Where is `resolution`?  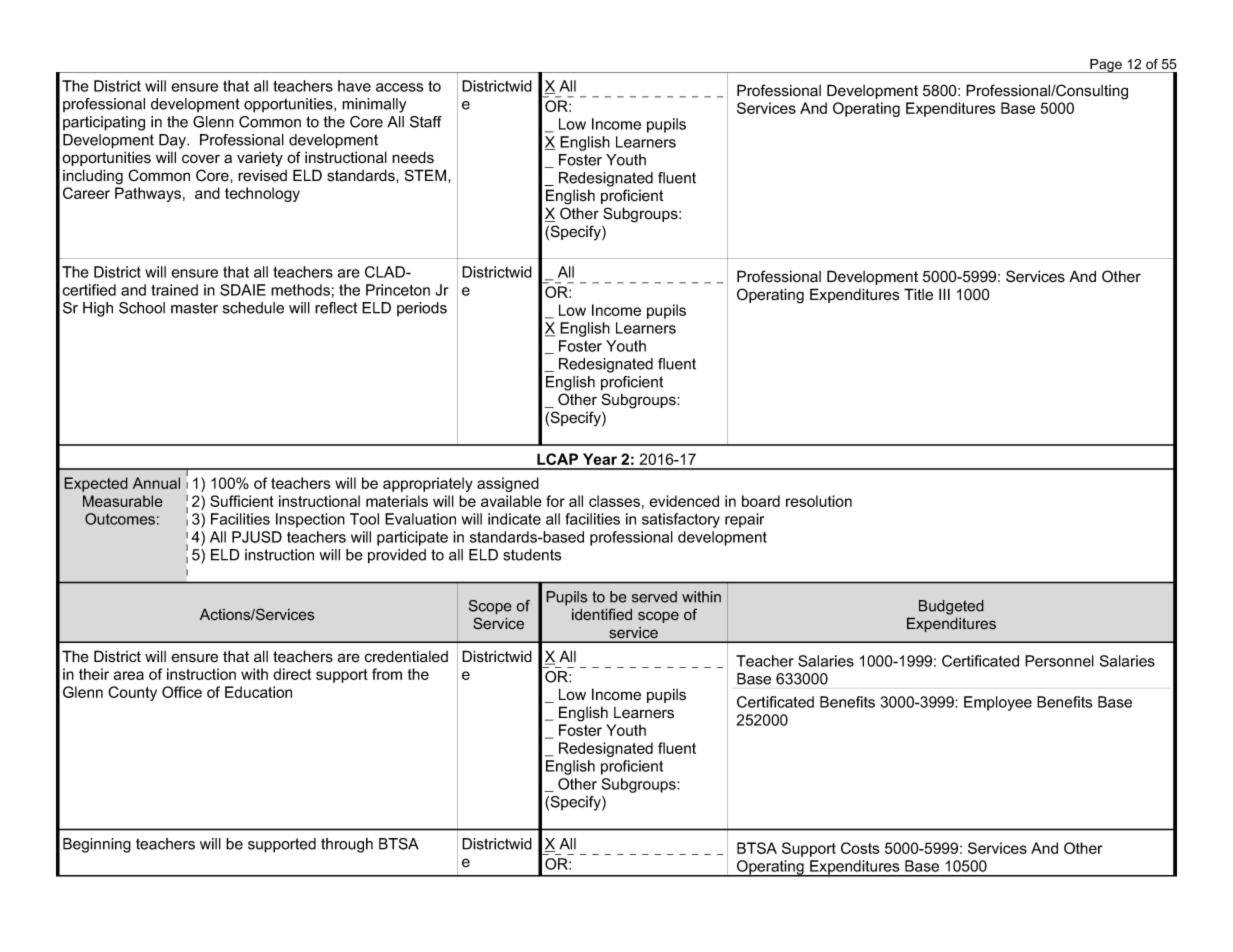
resolution is located at coordinates (819, 501).
